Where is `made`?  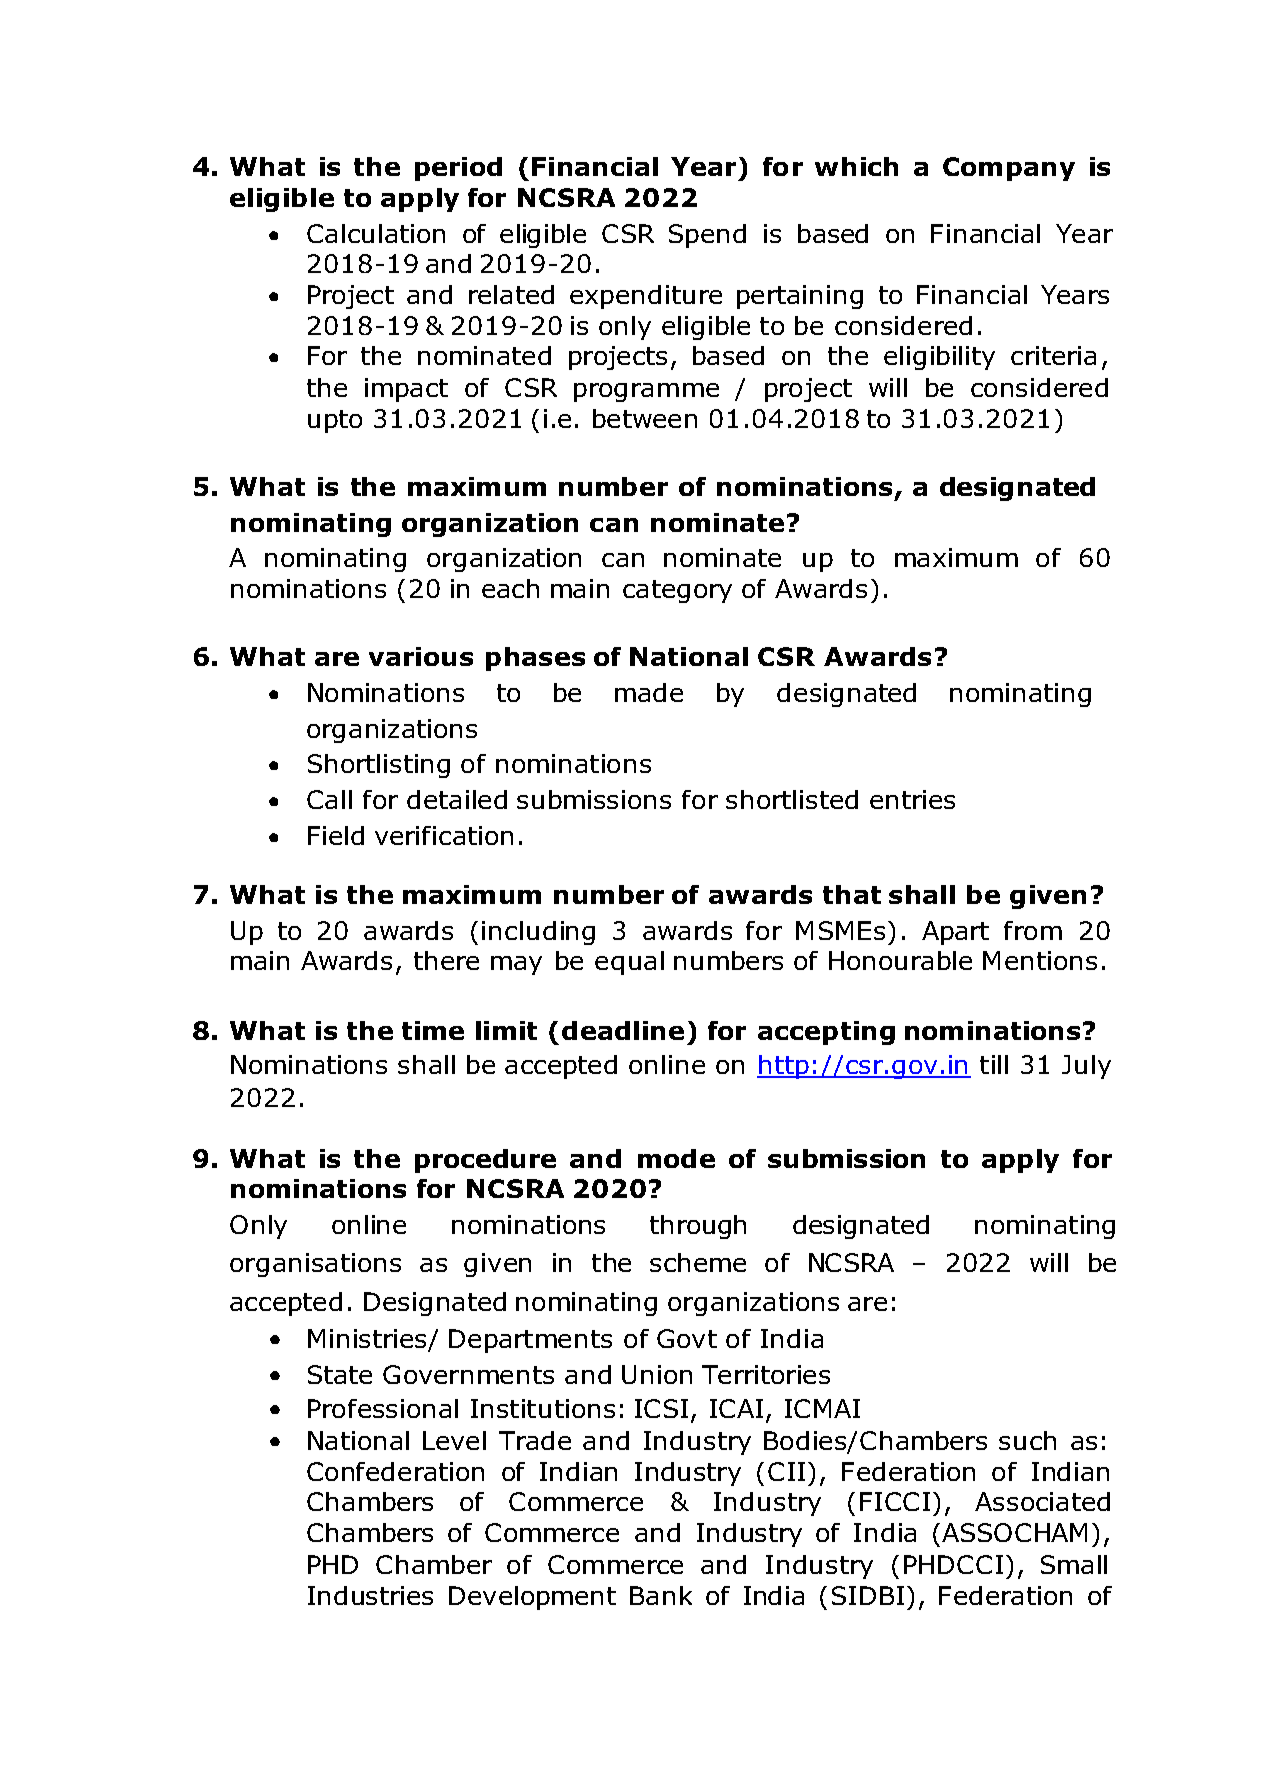
made is located at coordinates (649, 692).
